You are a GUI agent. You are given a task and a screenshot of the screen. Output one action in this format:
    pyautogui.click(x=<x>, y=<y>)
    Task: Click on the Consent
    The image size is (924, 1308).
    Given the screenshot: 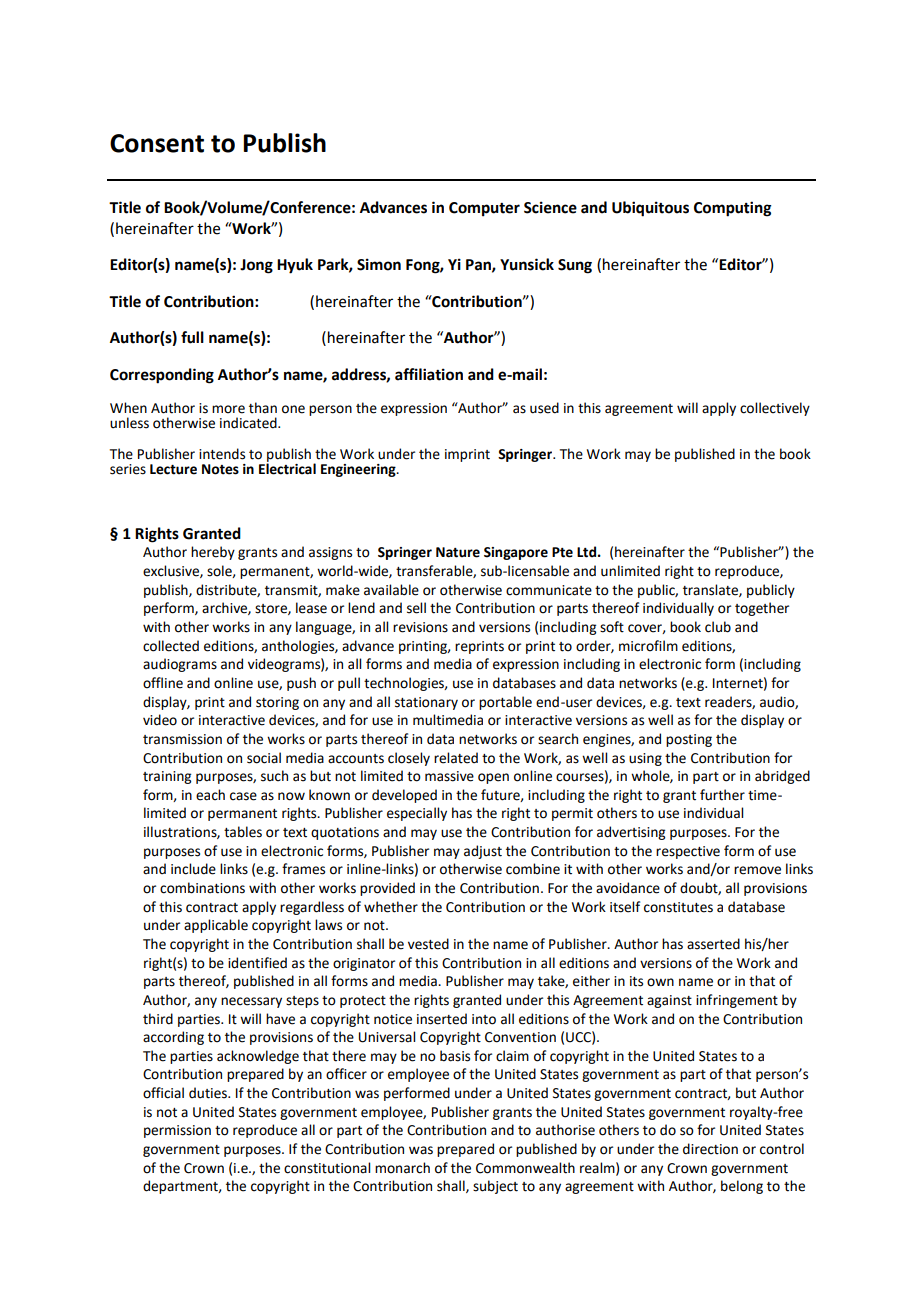 What is the action you would take?
    pyautogui.click(x=157, y=143)
